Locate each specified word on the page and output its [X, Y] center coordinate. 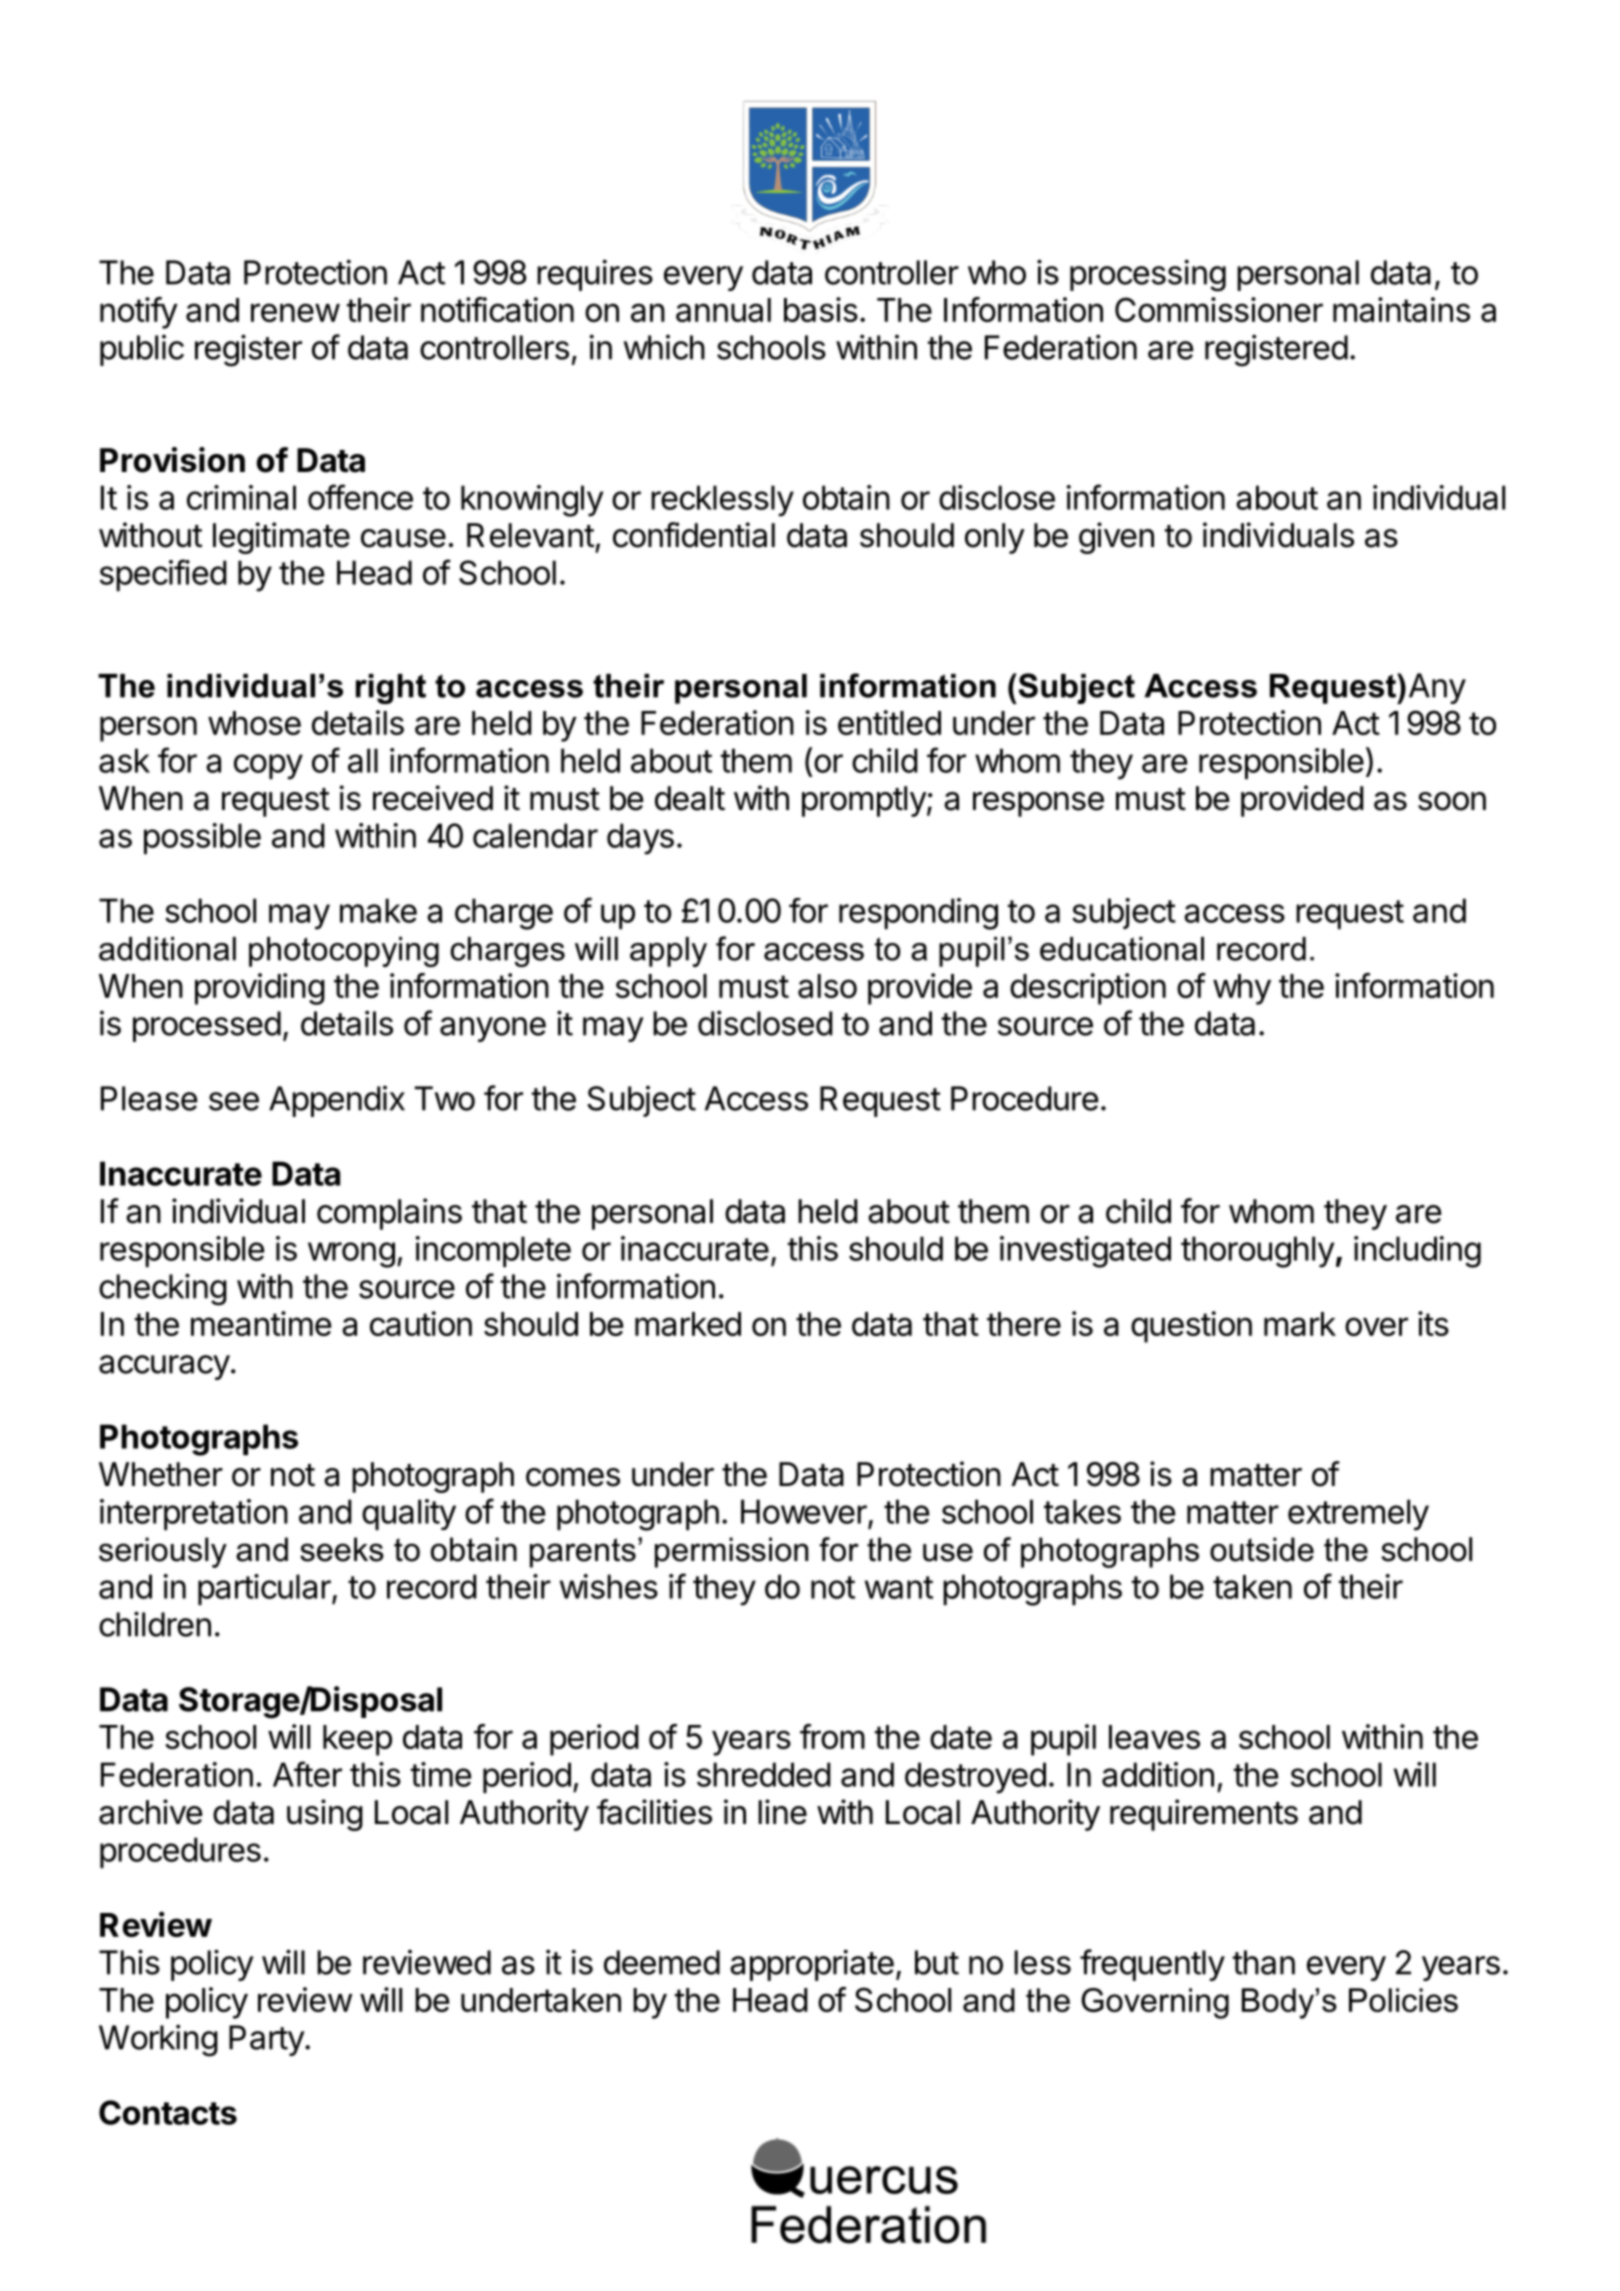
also [827, 986]
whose [254, 723]
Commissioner [1219, 309]
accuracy [164, 1367]
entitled [889, 722]
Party [267, 2040]
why [1242, 989]
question [1191, 1327]
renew [295, 312]
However [804, 1511]
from [832, 1736]
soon [1452, 801]
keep [357, 1740]
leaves [1154, 1737]
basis [821, 309]
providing [260, 989]
